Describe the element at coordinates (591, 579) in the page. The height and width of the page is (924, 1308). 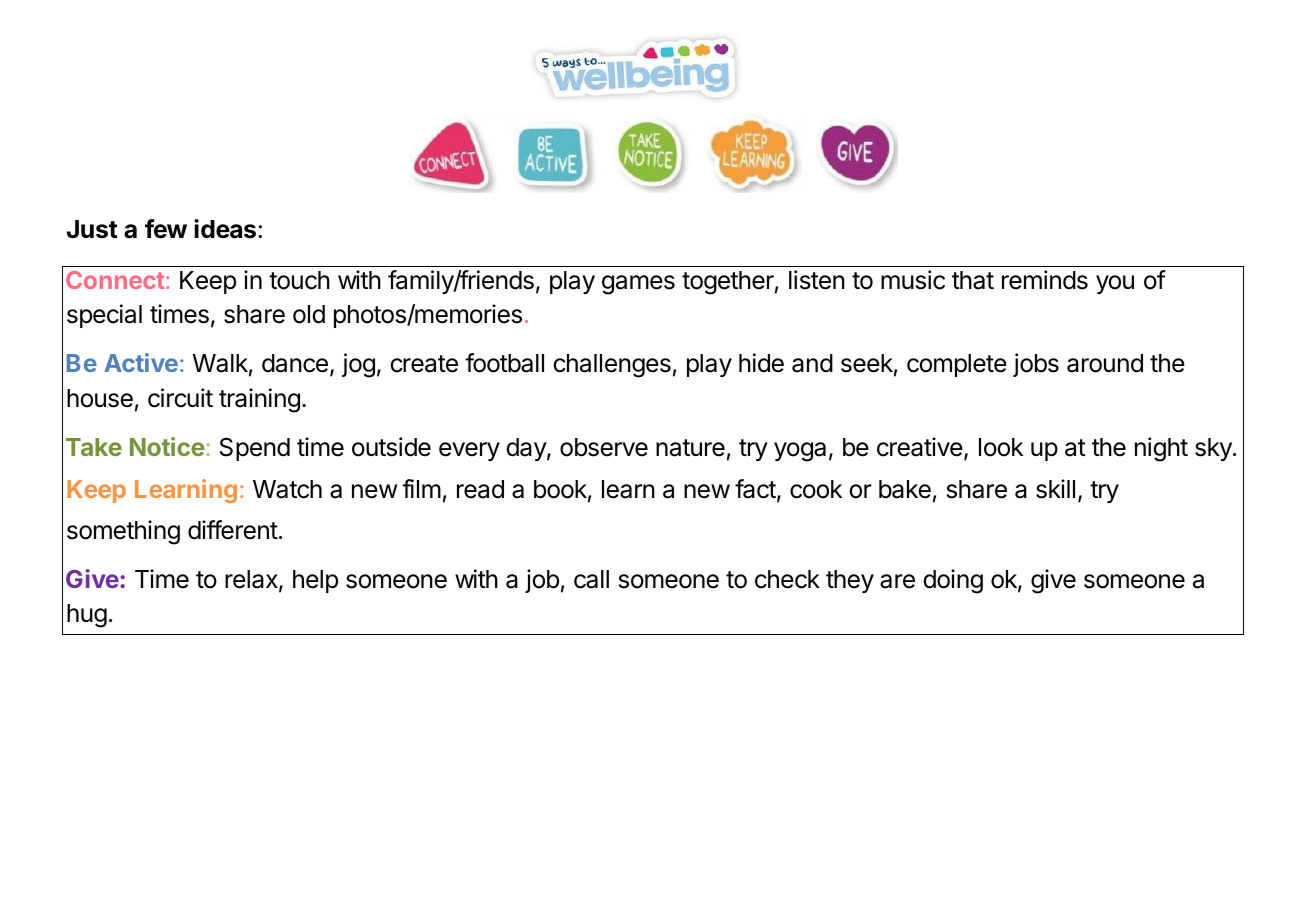
I see `call` at that location.
